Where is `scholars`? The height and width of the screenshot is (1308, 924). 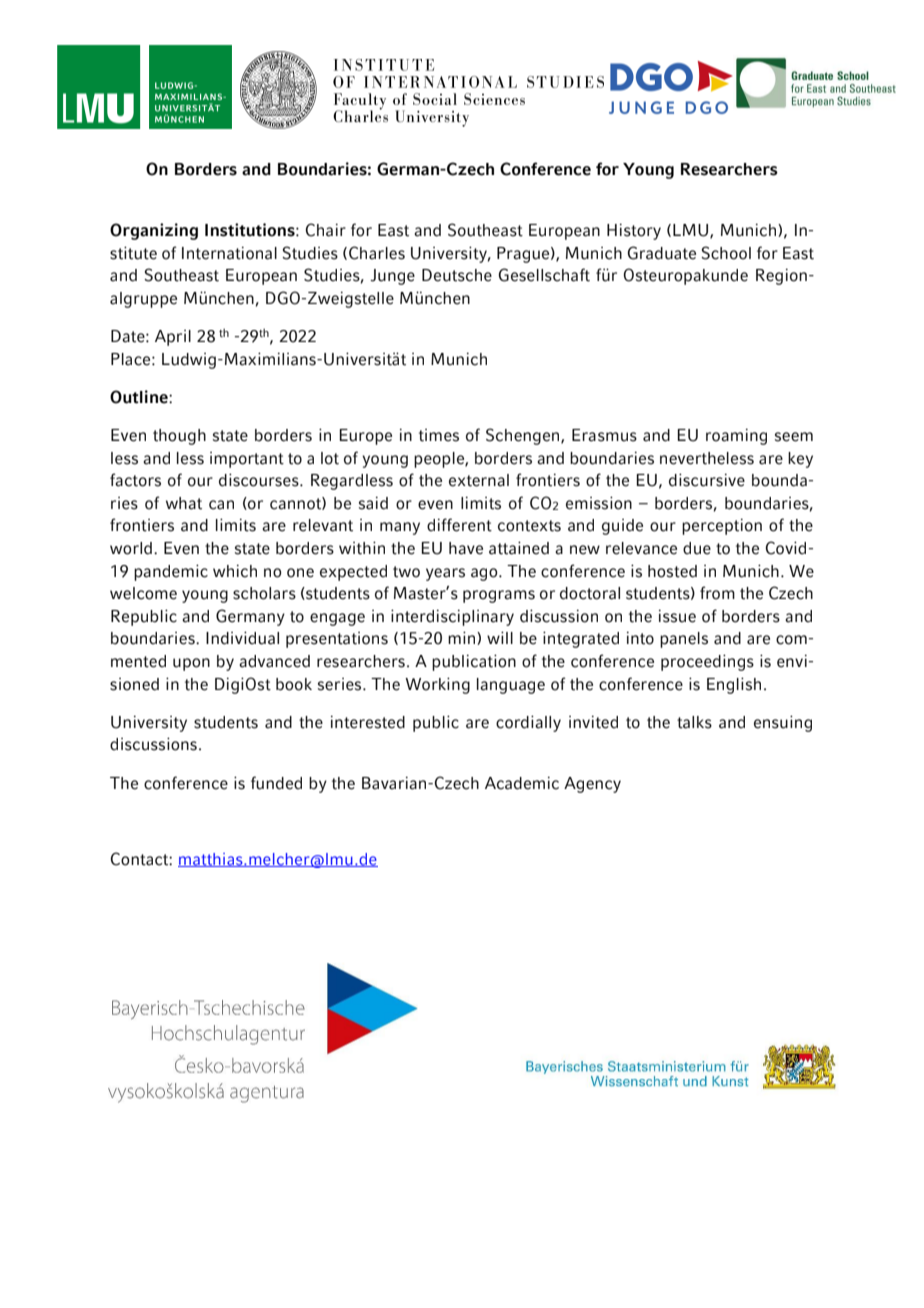
scholars is located at coordinates (264, 593).
